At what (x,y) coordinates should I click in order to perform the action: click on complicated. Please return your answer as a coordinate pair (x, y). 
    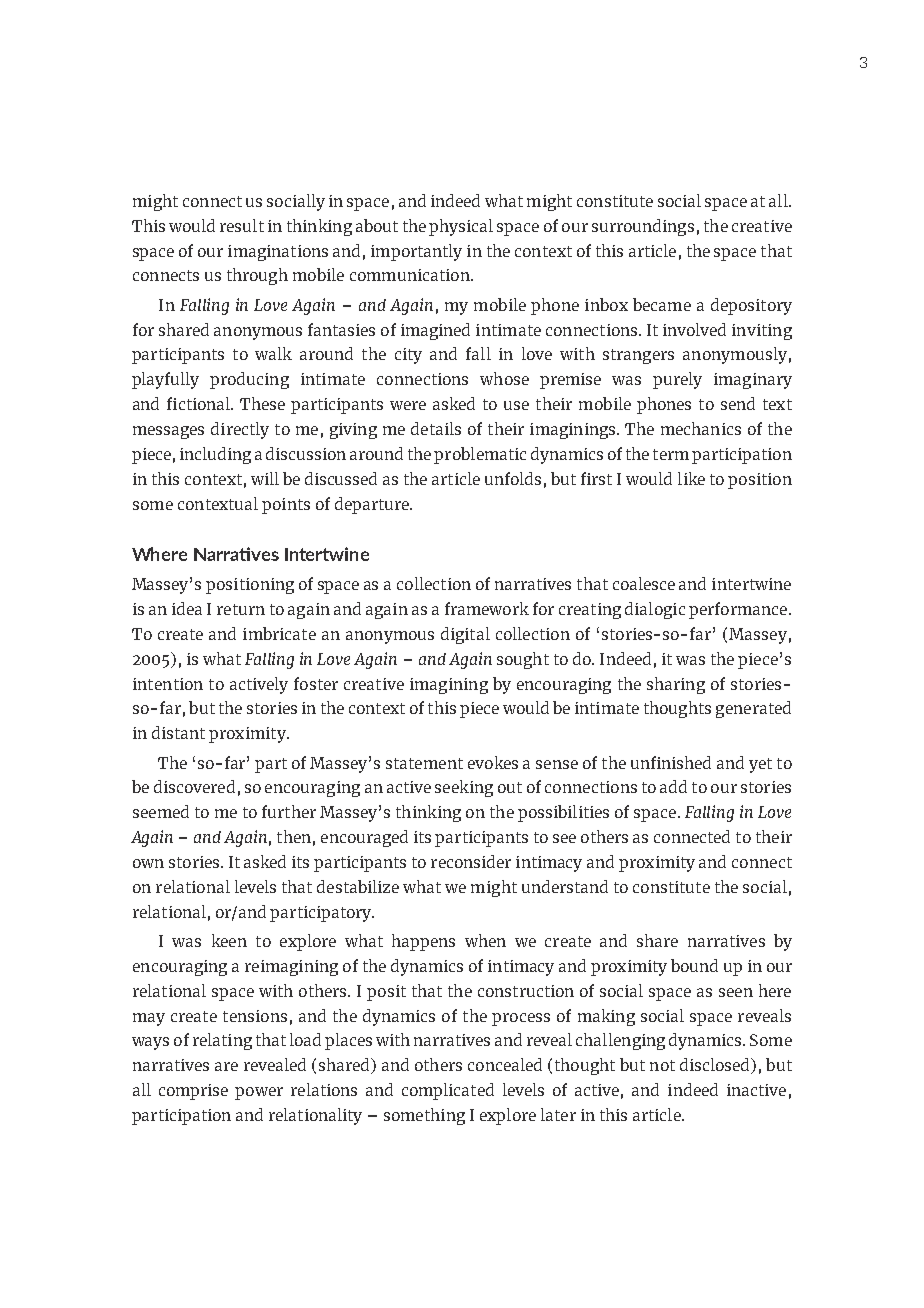
    Looking at the image, I should click on (448, 1091).
